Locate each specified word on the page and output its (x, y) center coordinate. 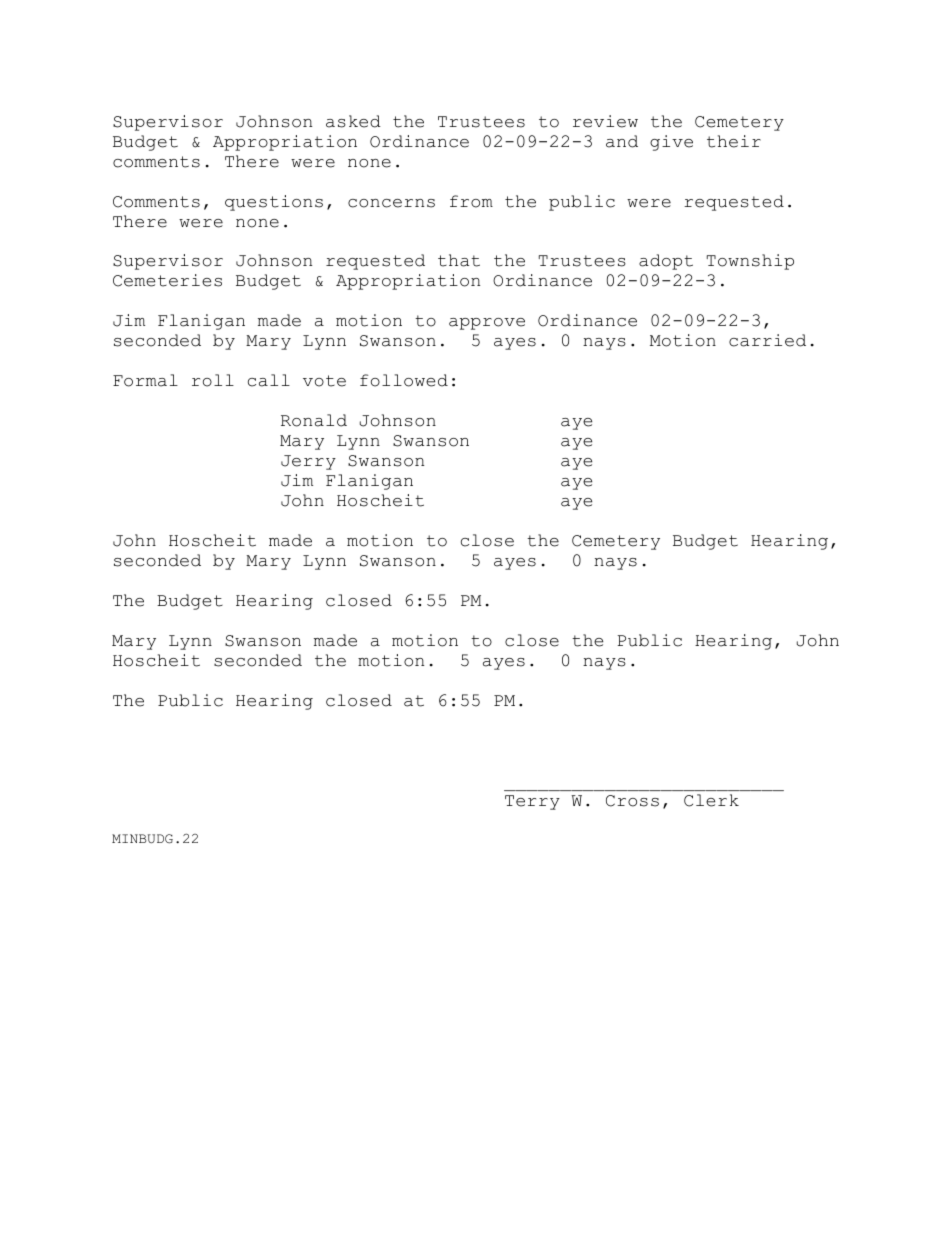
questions (274, 203)
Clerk (711, 800)
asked (353, 121)
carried (767, 340)
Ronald (314, 420)
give (671, 143)
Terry (532, 802)
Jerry (308, 462)
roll (213, 380)
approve (487, 324)
